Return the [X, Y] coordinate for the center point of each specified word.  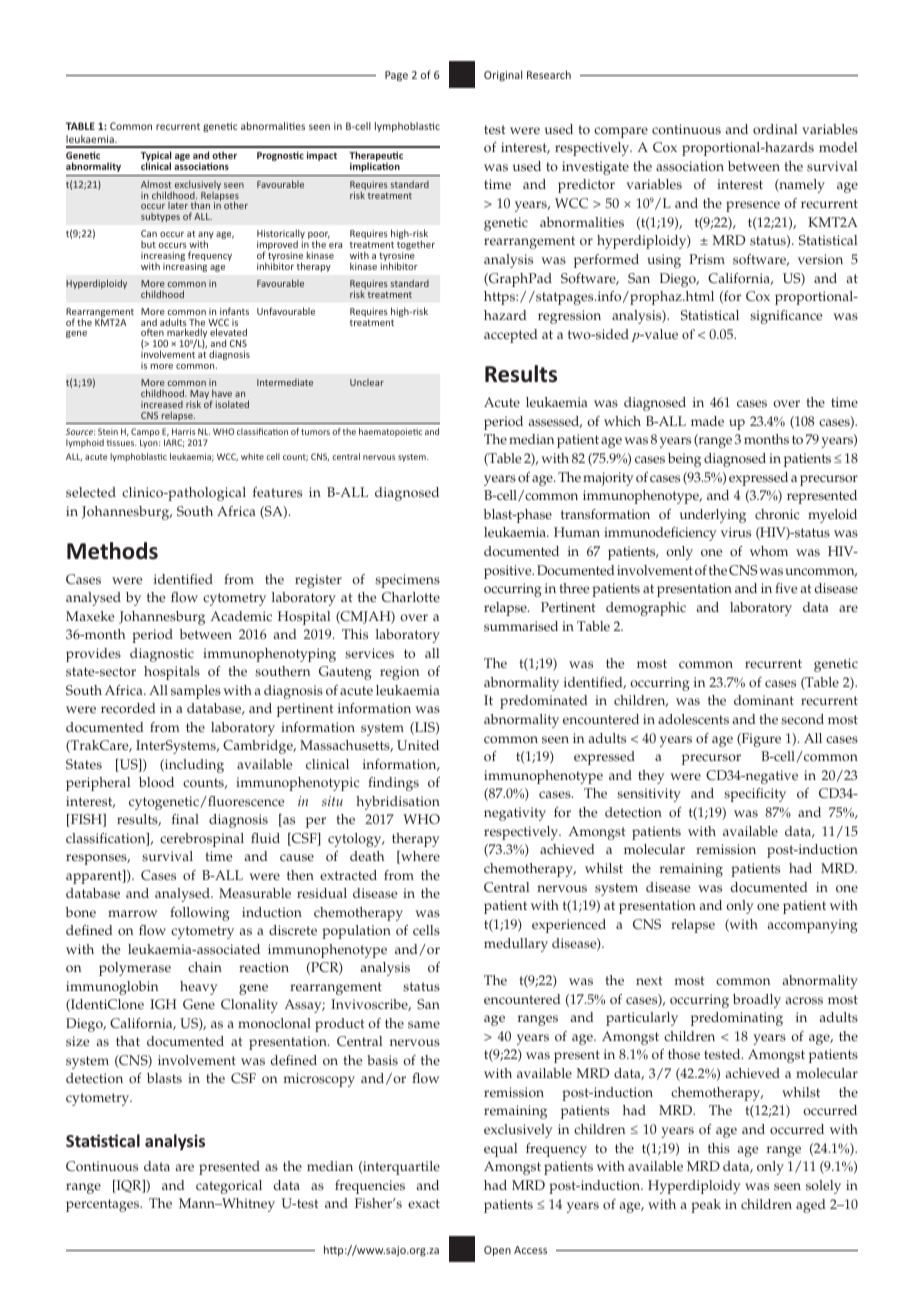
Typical [156, 157]
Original [503, 75]
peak [706, 1206]
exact [424, 1204]
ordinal [775, 129]
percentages [104, 1205]
